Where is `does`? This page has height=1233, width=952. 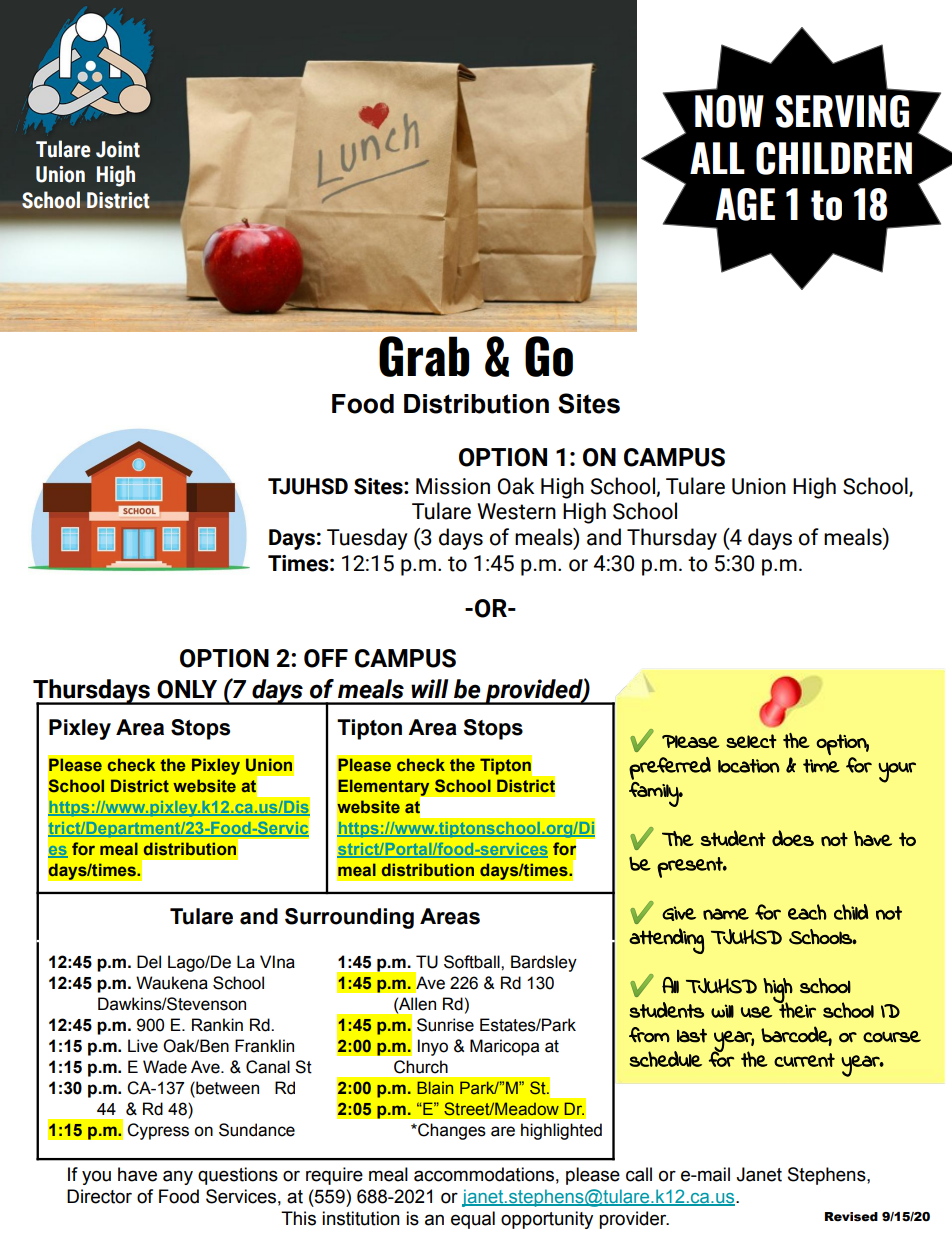 does is located at coordinates (793, 838).
